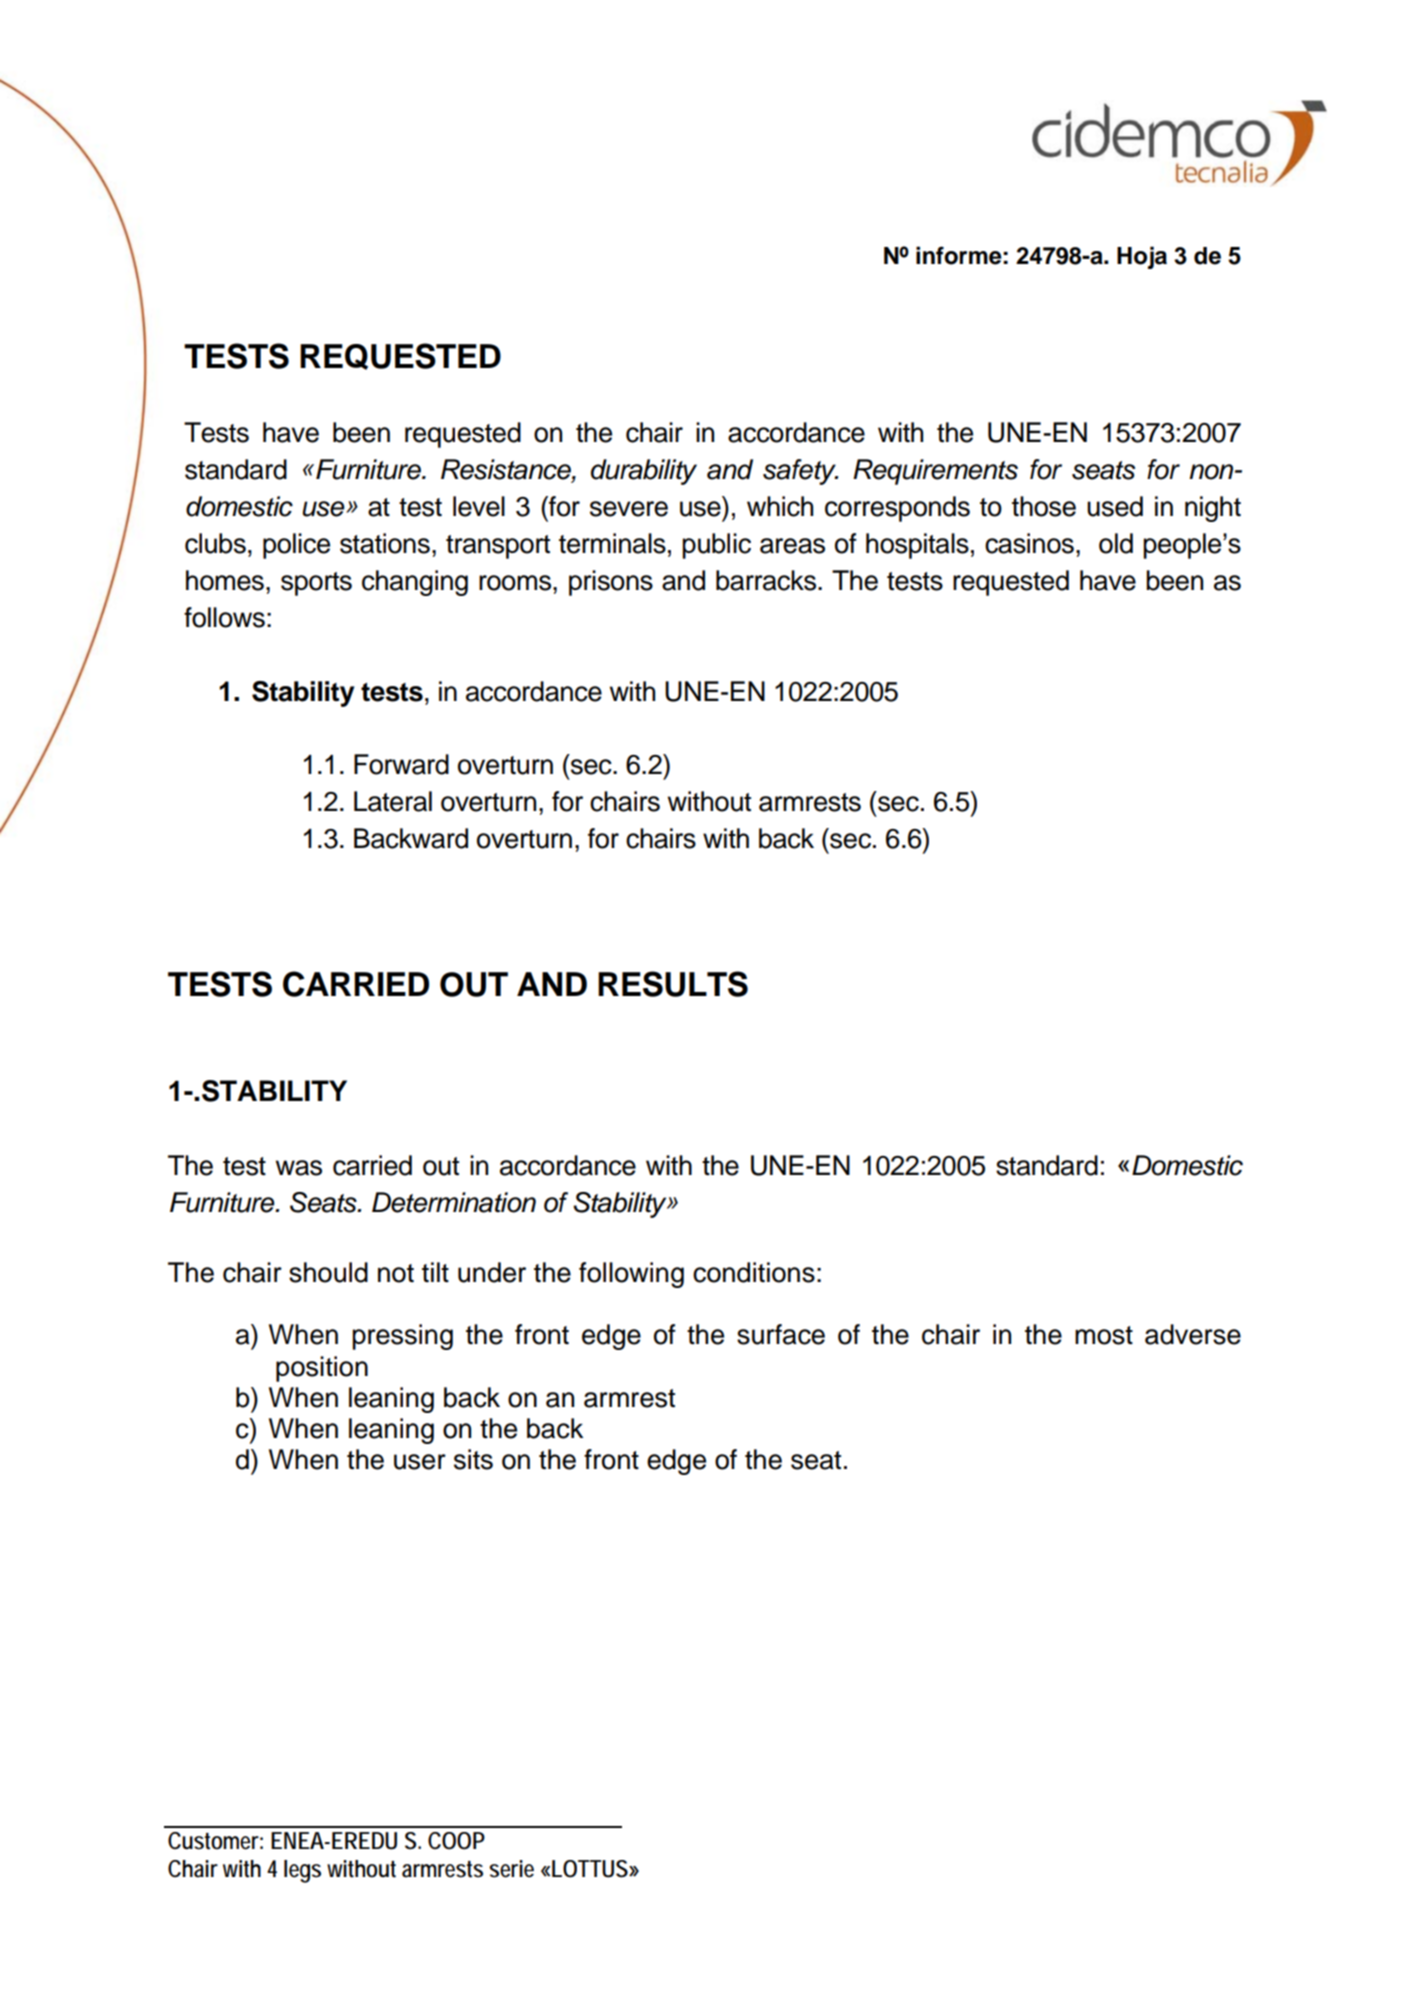 Image resolution: width=1409 pixels, height=1993 pixels. What do you see at coordinates (1115, 506) in the image?
I see `used` at bounding box center [1115, 506].
